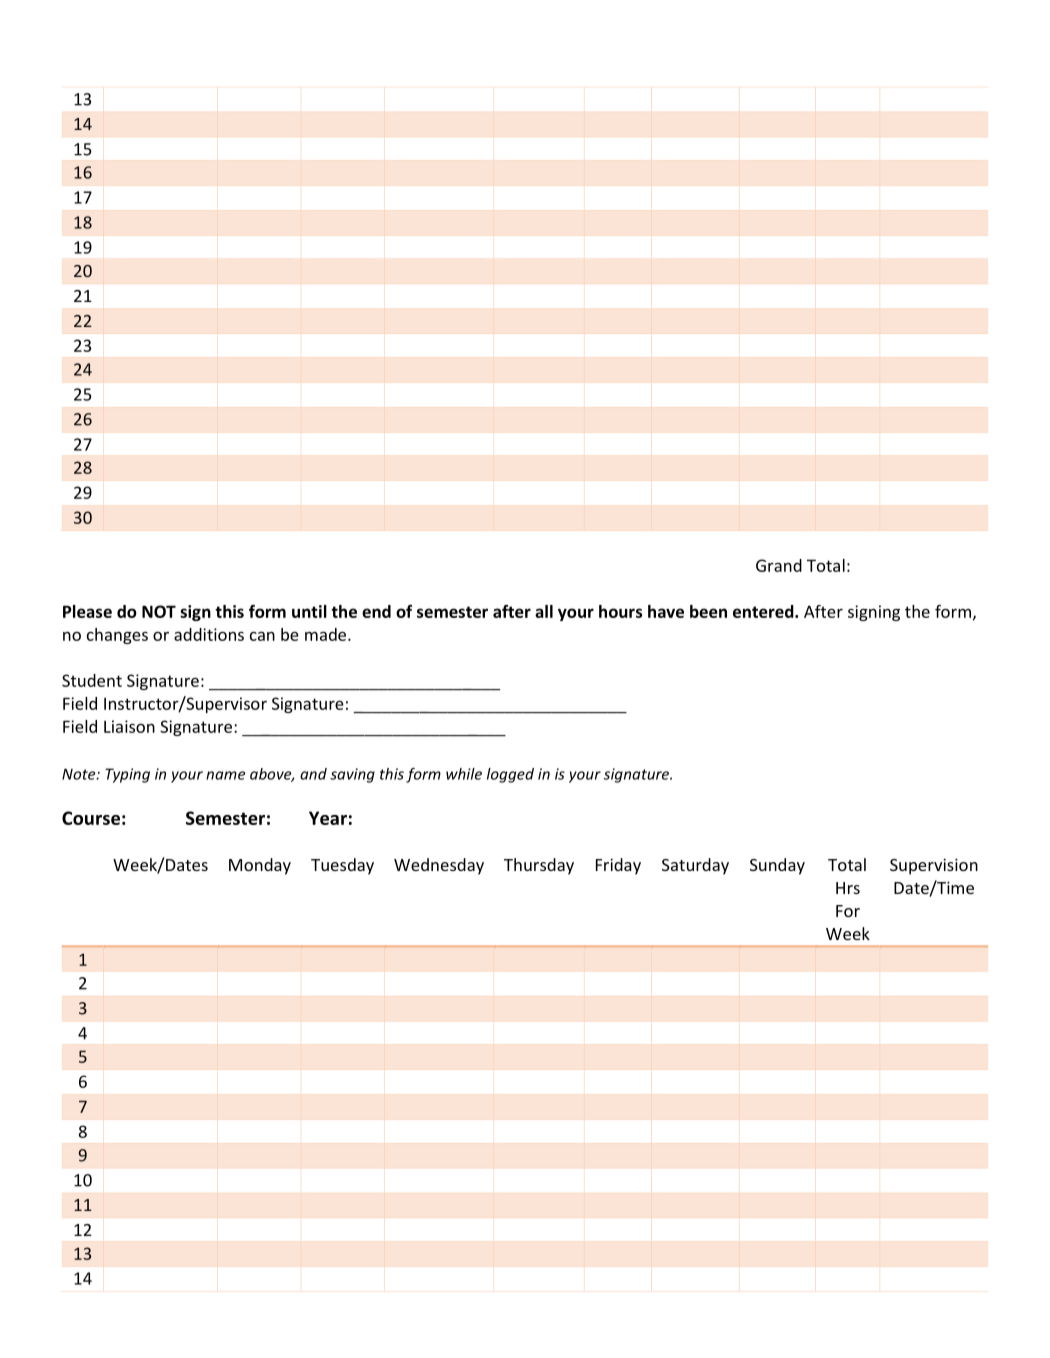  Describe the element at coordinates (539, 866) in the screenshot. I see `Thursday` at that location.
